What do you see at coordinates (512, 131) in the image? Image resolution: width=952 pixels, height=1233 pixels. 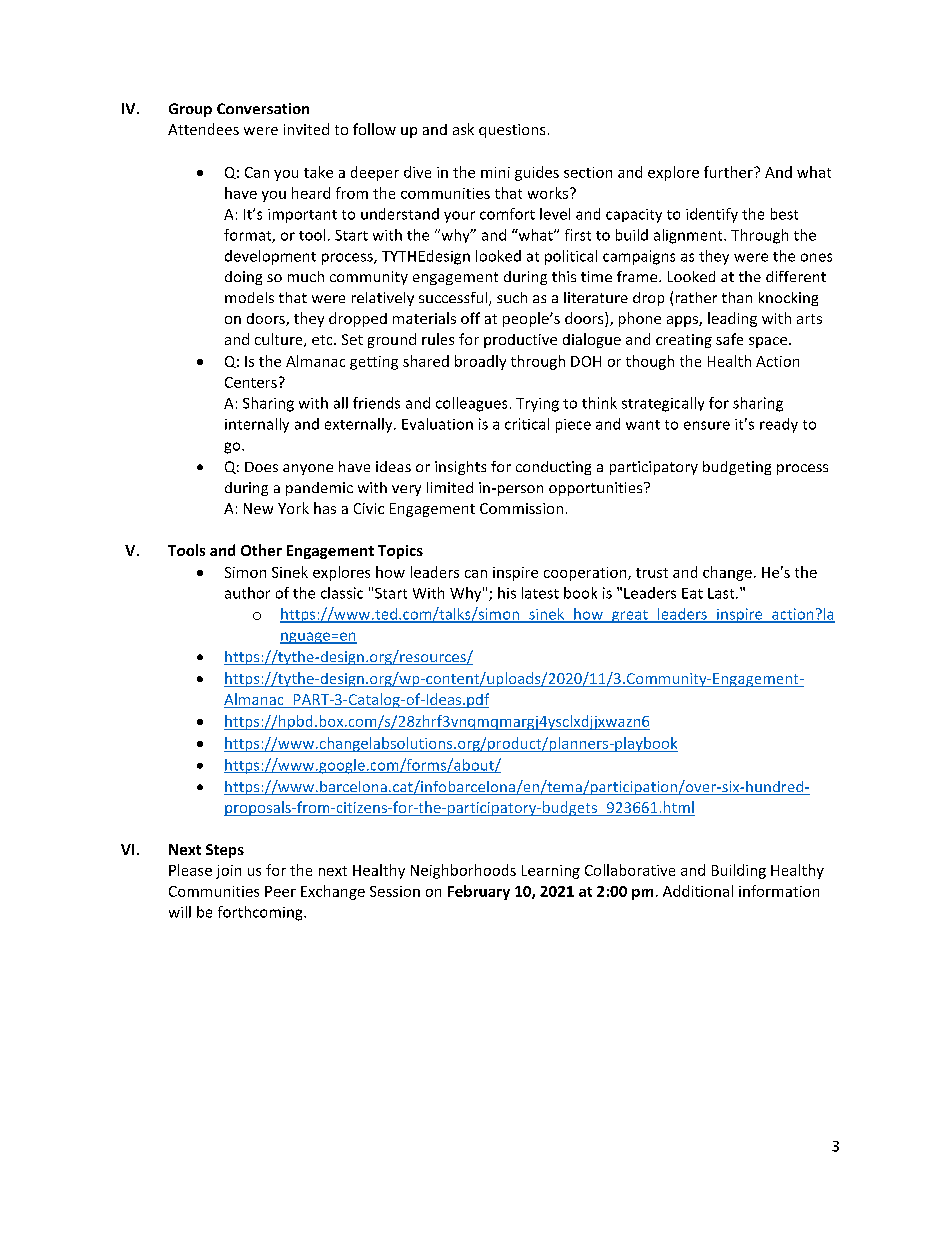 I see `questions` at bounding box center [512, 131].
